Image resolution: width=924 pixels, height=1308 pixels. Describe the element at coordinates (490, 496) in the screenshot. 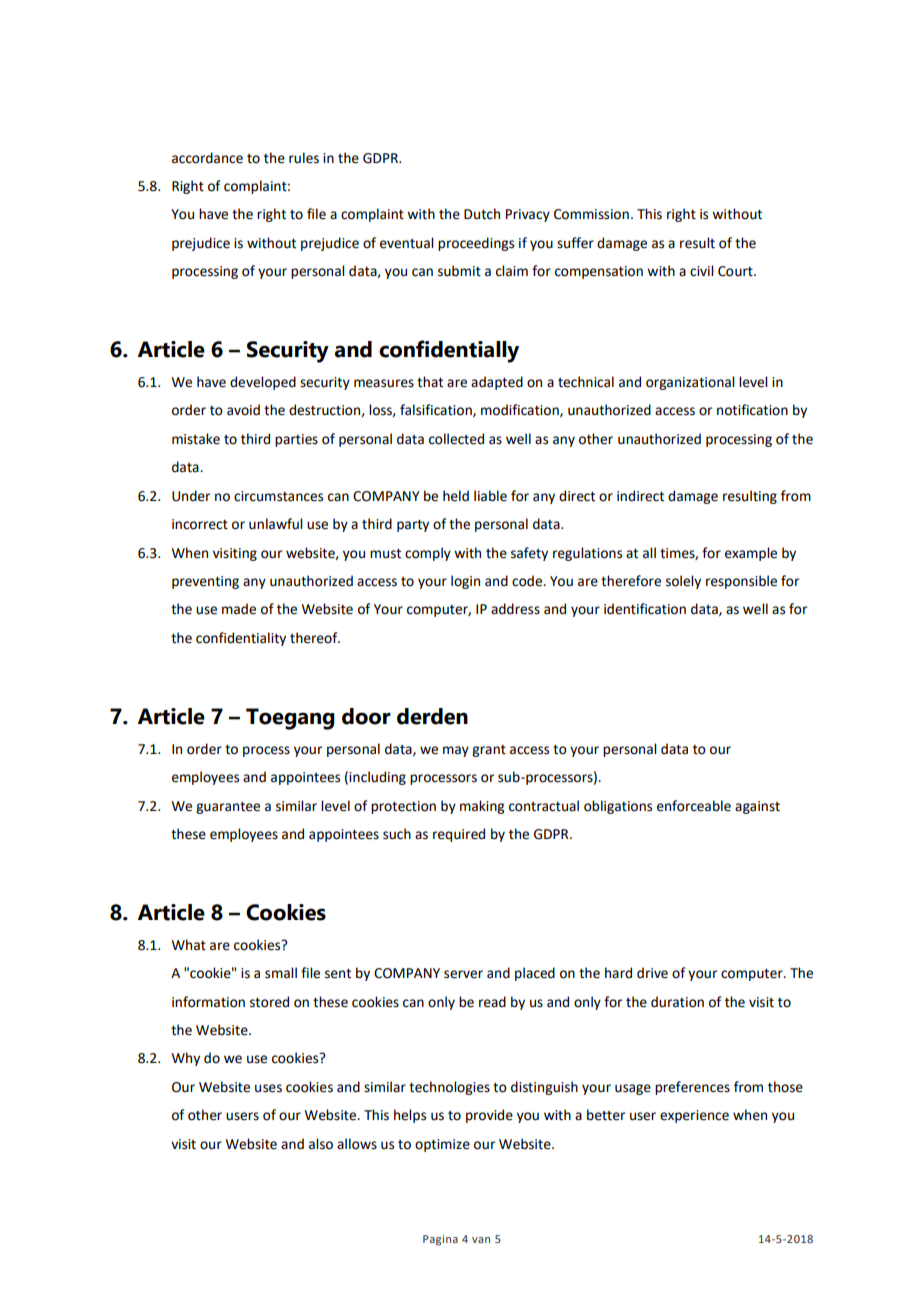

I see `liable` at that location.
